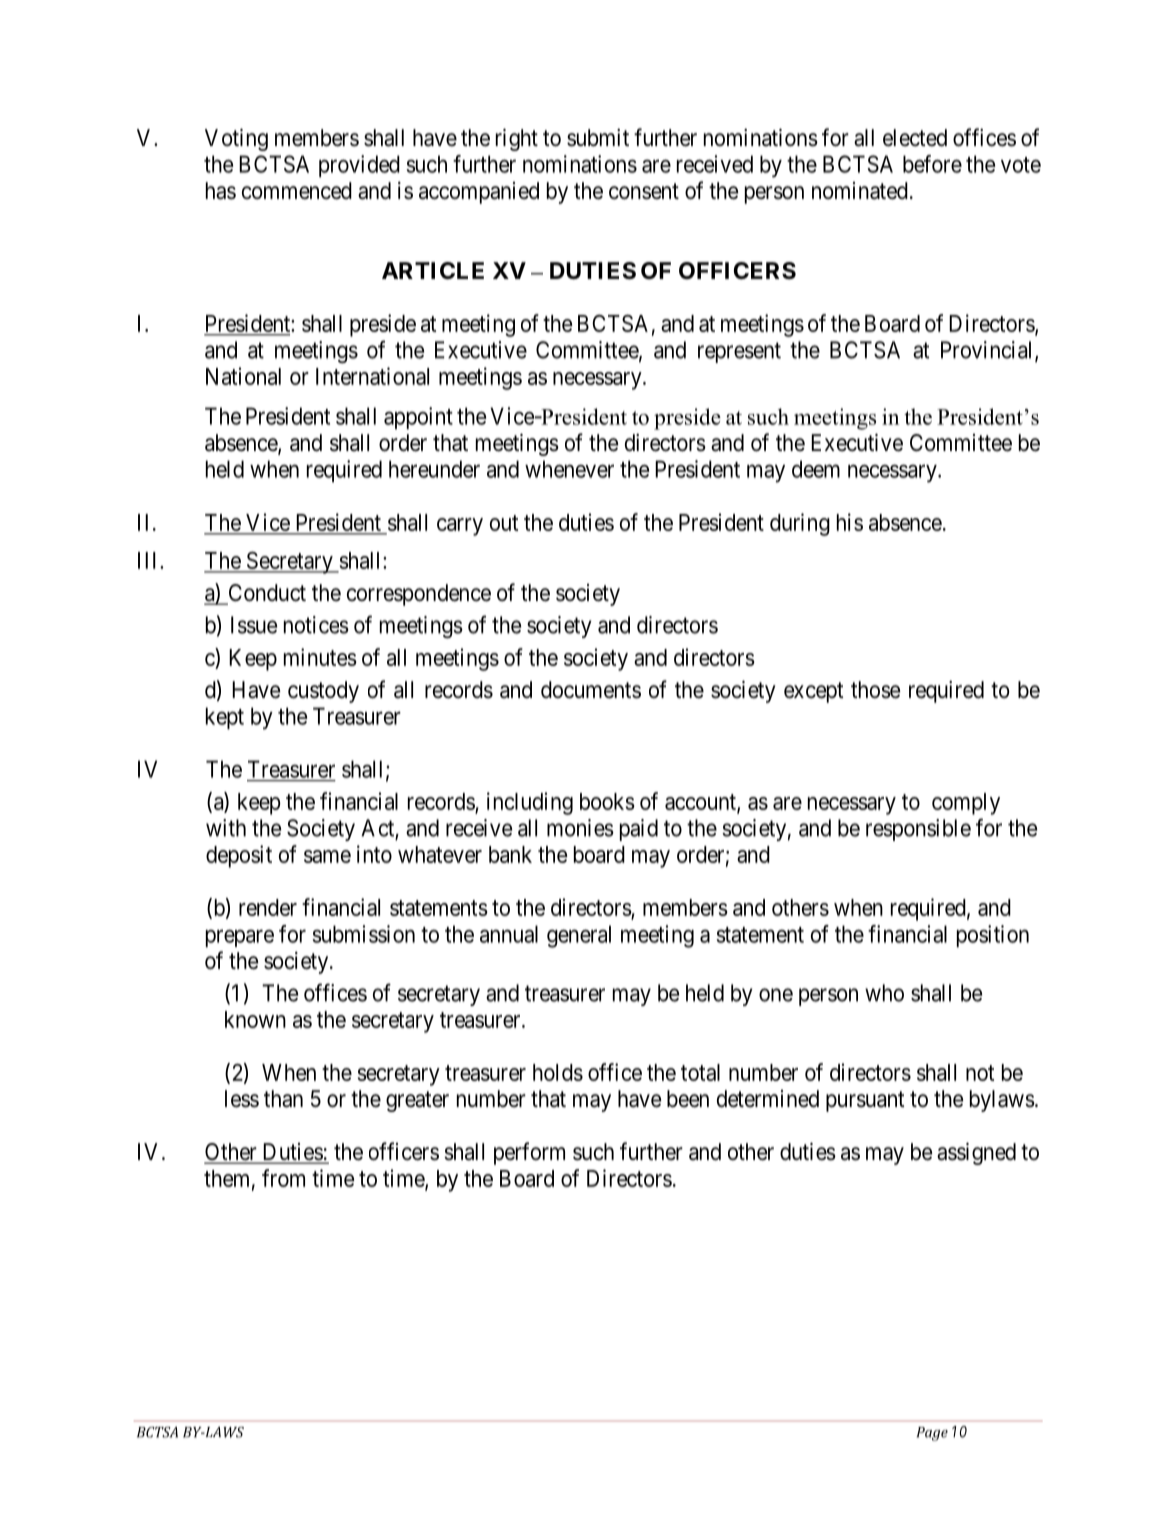  I want to click on pursuant, so click(865, 1101).
